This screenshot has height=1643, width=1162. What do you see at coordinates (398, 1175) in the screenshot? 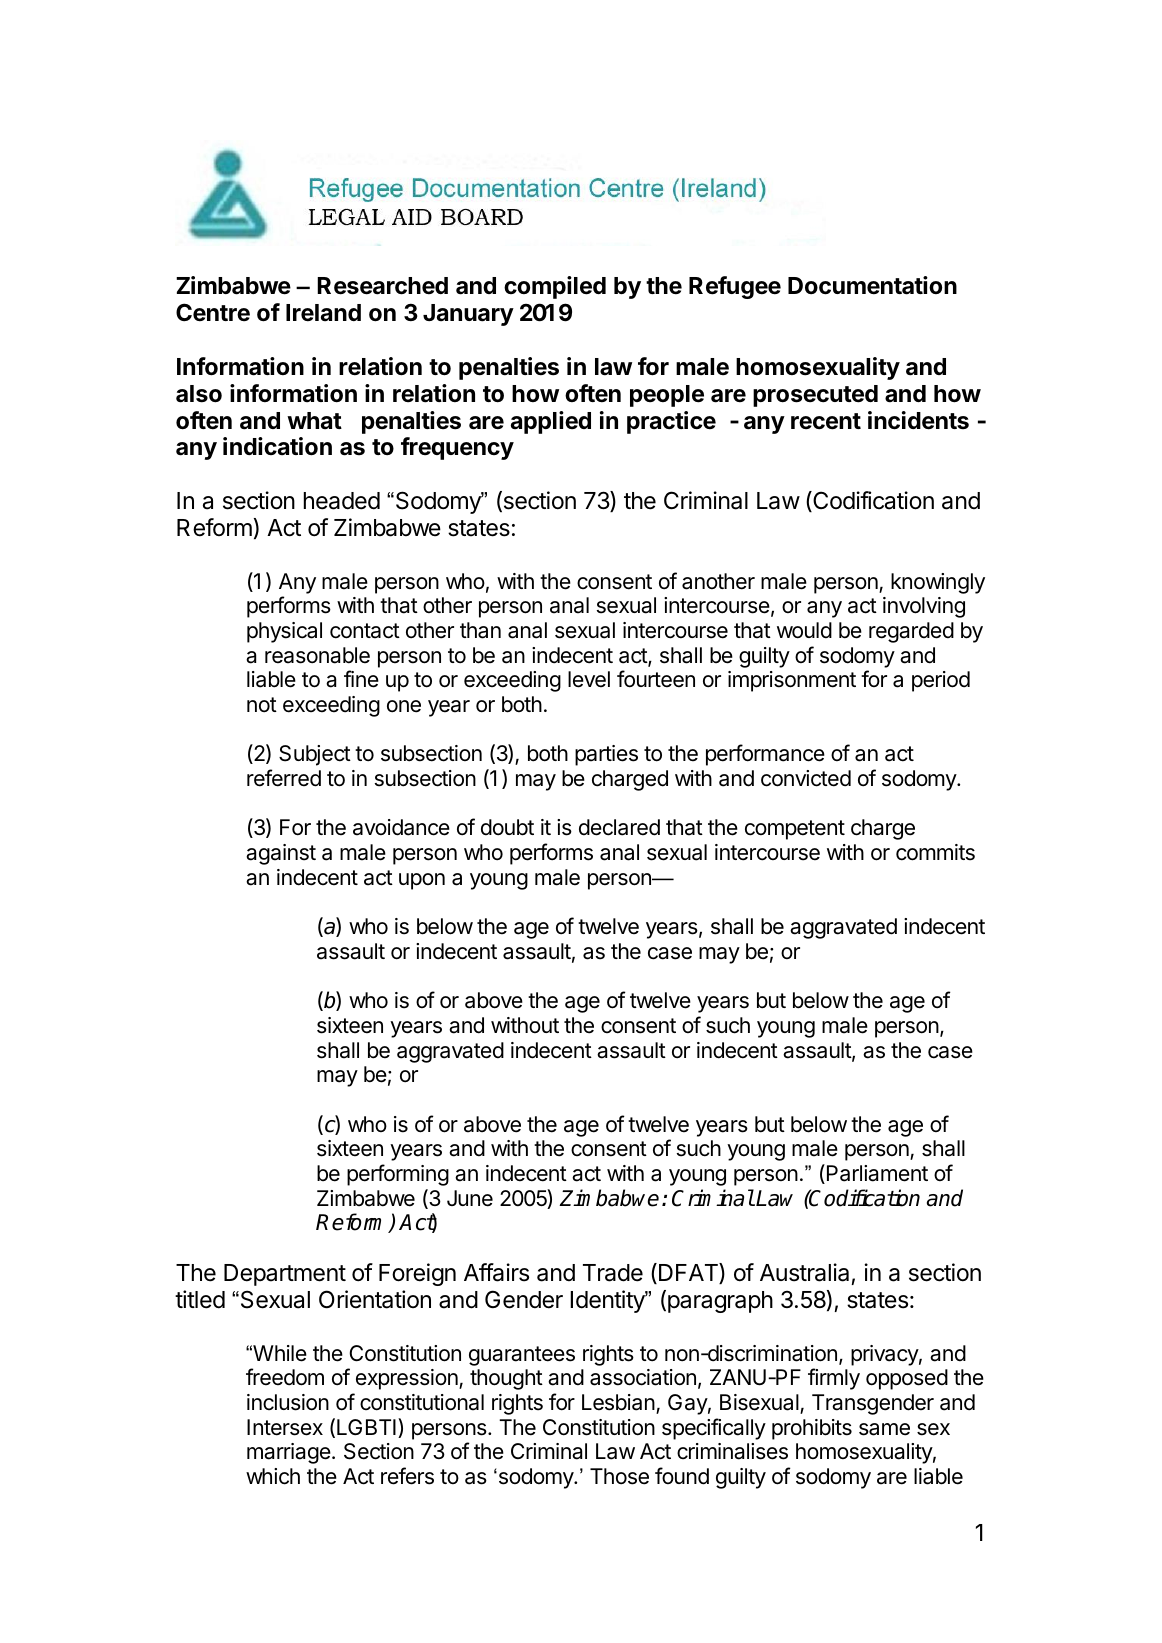
I see `performing` at bounding box center [398, 1175].
